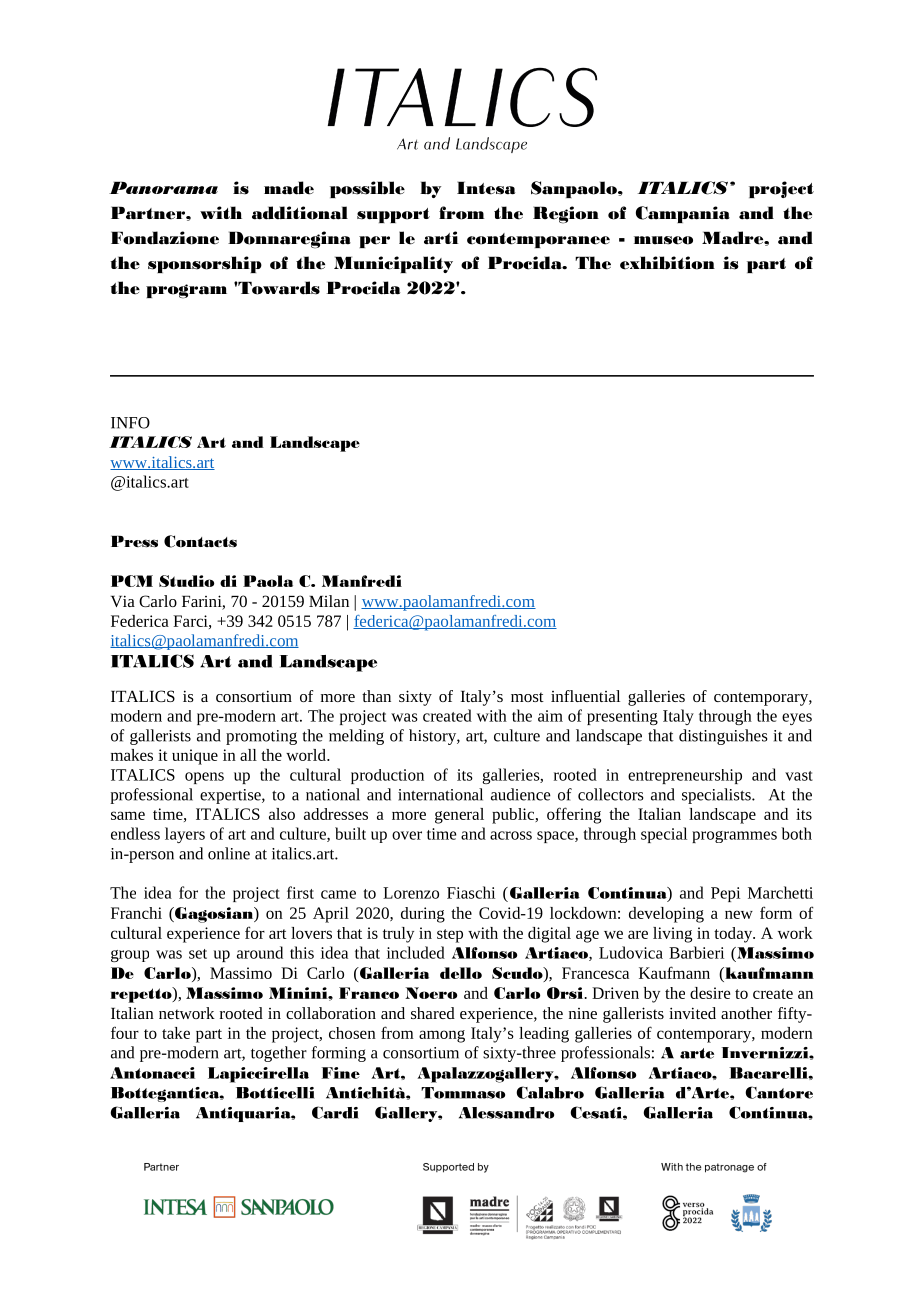  I want to click on distinguishes, so click(723, 737).
